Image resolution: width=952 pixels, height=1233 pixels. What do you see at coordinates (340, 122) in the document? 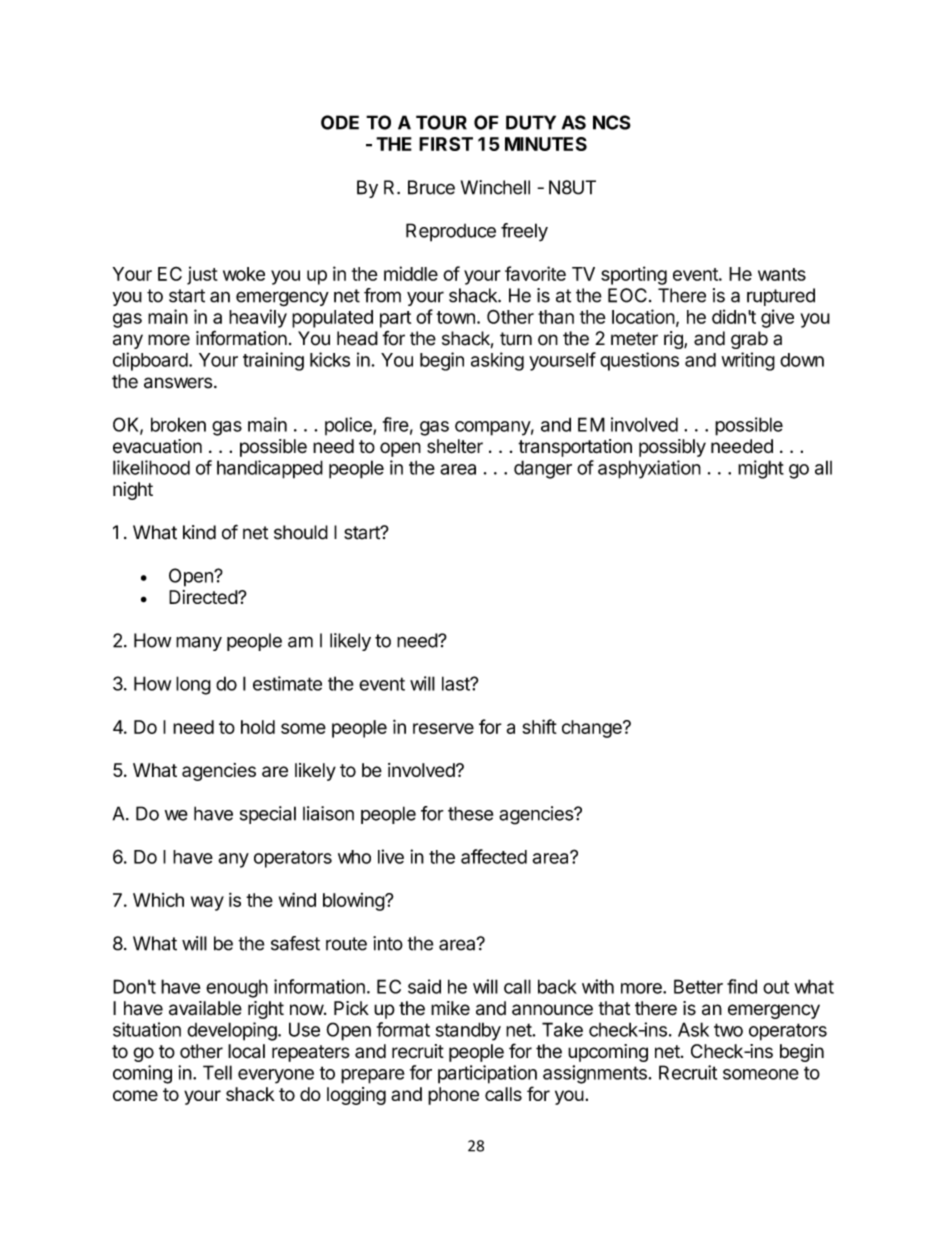
I see `ODE` at bounding box center [340, 122].
